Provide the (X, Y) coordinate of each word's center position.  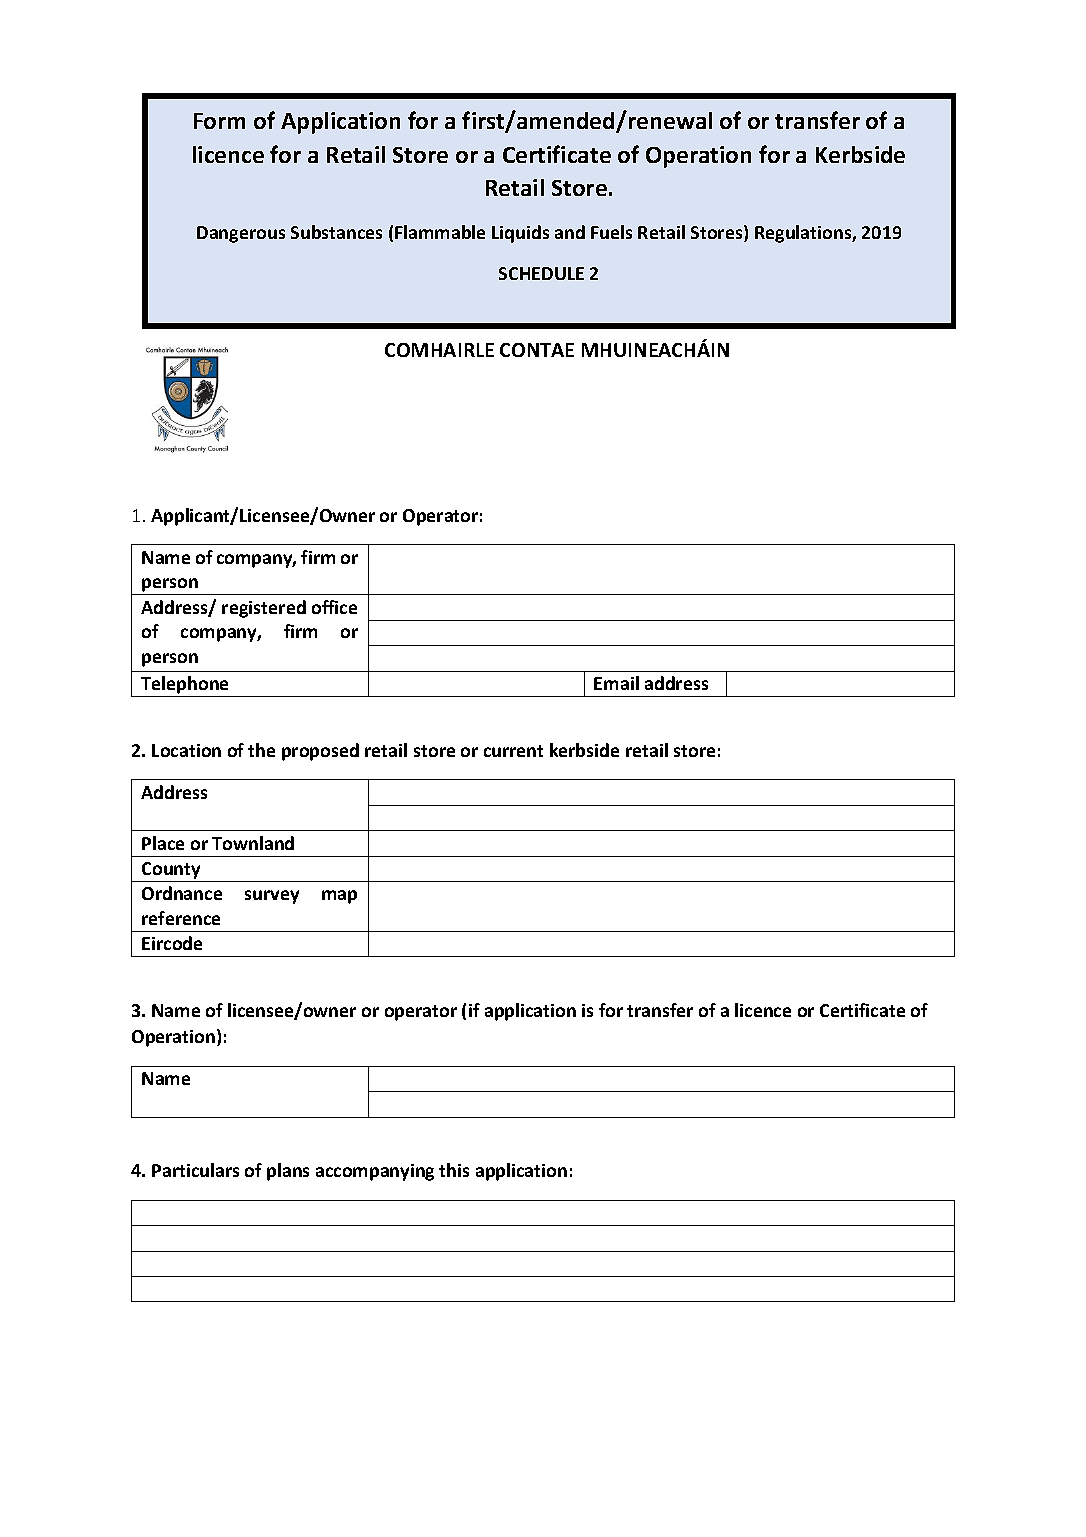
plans (288, 1172)
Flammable (440, 232)
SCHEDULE (541, 273)
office (334, 607)
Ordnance (182, 893)
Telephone (185, 686)
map (339, 897)
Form (219, 121)
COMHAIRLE (439, 350)
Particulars (195, 1170)
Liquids (520, 234)
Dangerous (241, 234)
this (454, 1170)
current (513, 751)
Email (616, 683)
